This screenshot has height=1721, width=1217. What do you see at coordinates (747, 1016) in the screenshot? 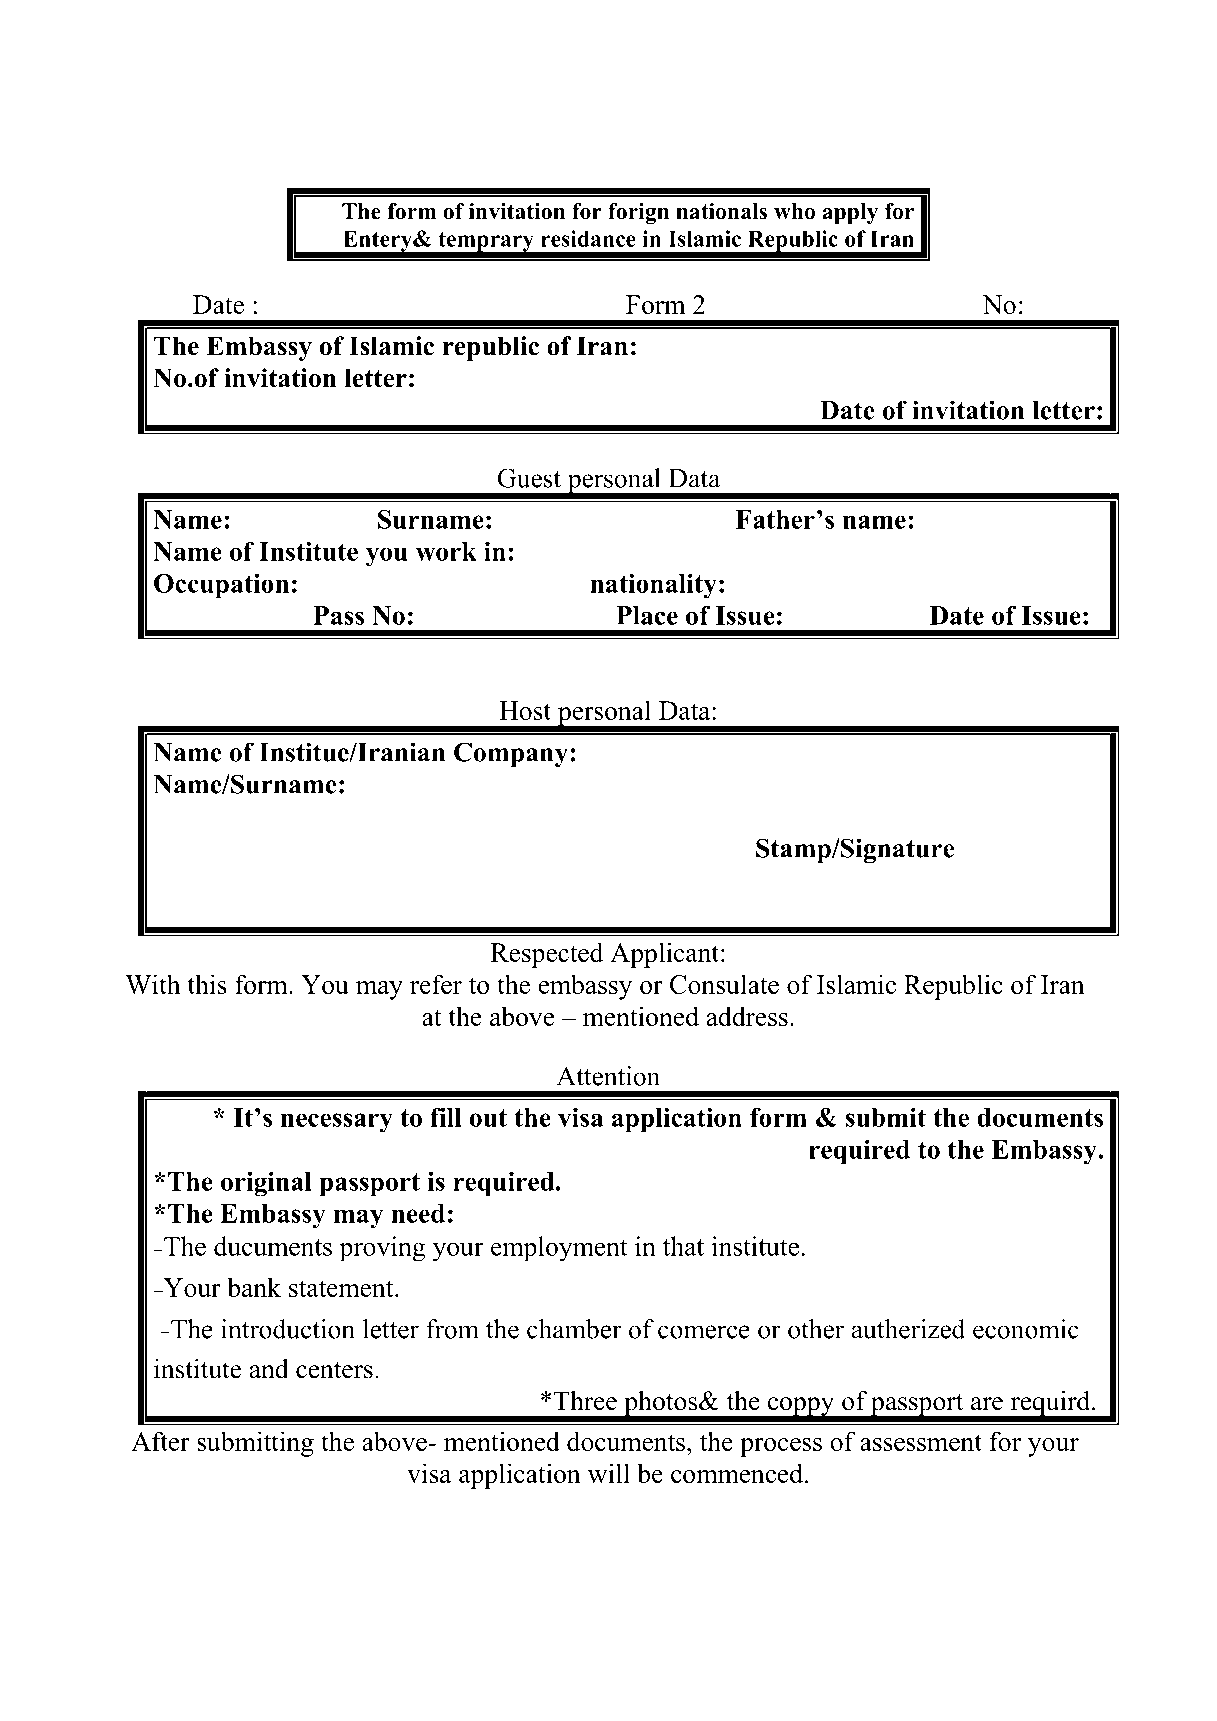
I see `address` at bounding box center [747, 1016].
